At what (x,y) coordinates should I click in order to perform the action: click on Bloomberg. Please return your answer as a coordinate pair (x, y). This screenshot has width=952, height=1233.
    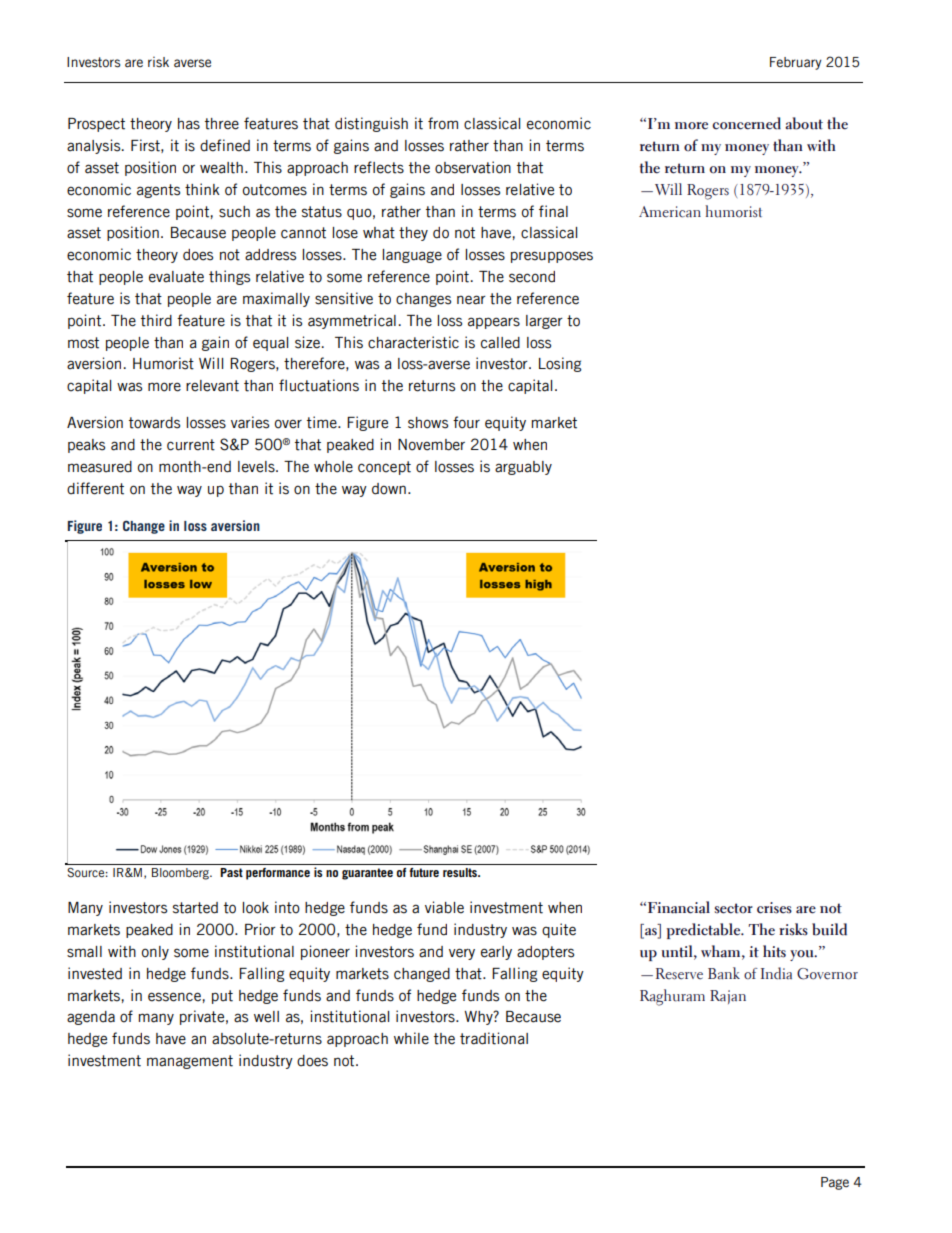
    Looking at the image, I should click on (181, 874).
